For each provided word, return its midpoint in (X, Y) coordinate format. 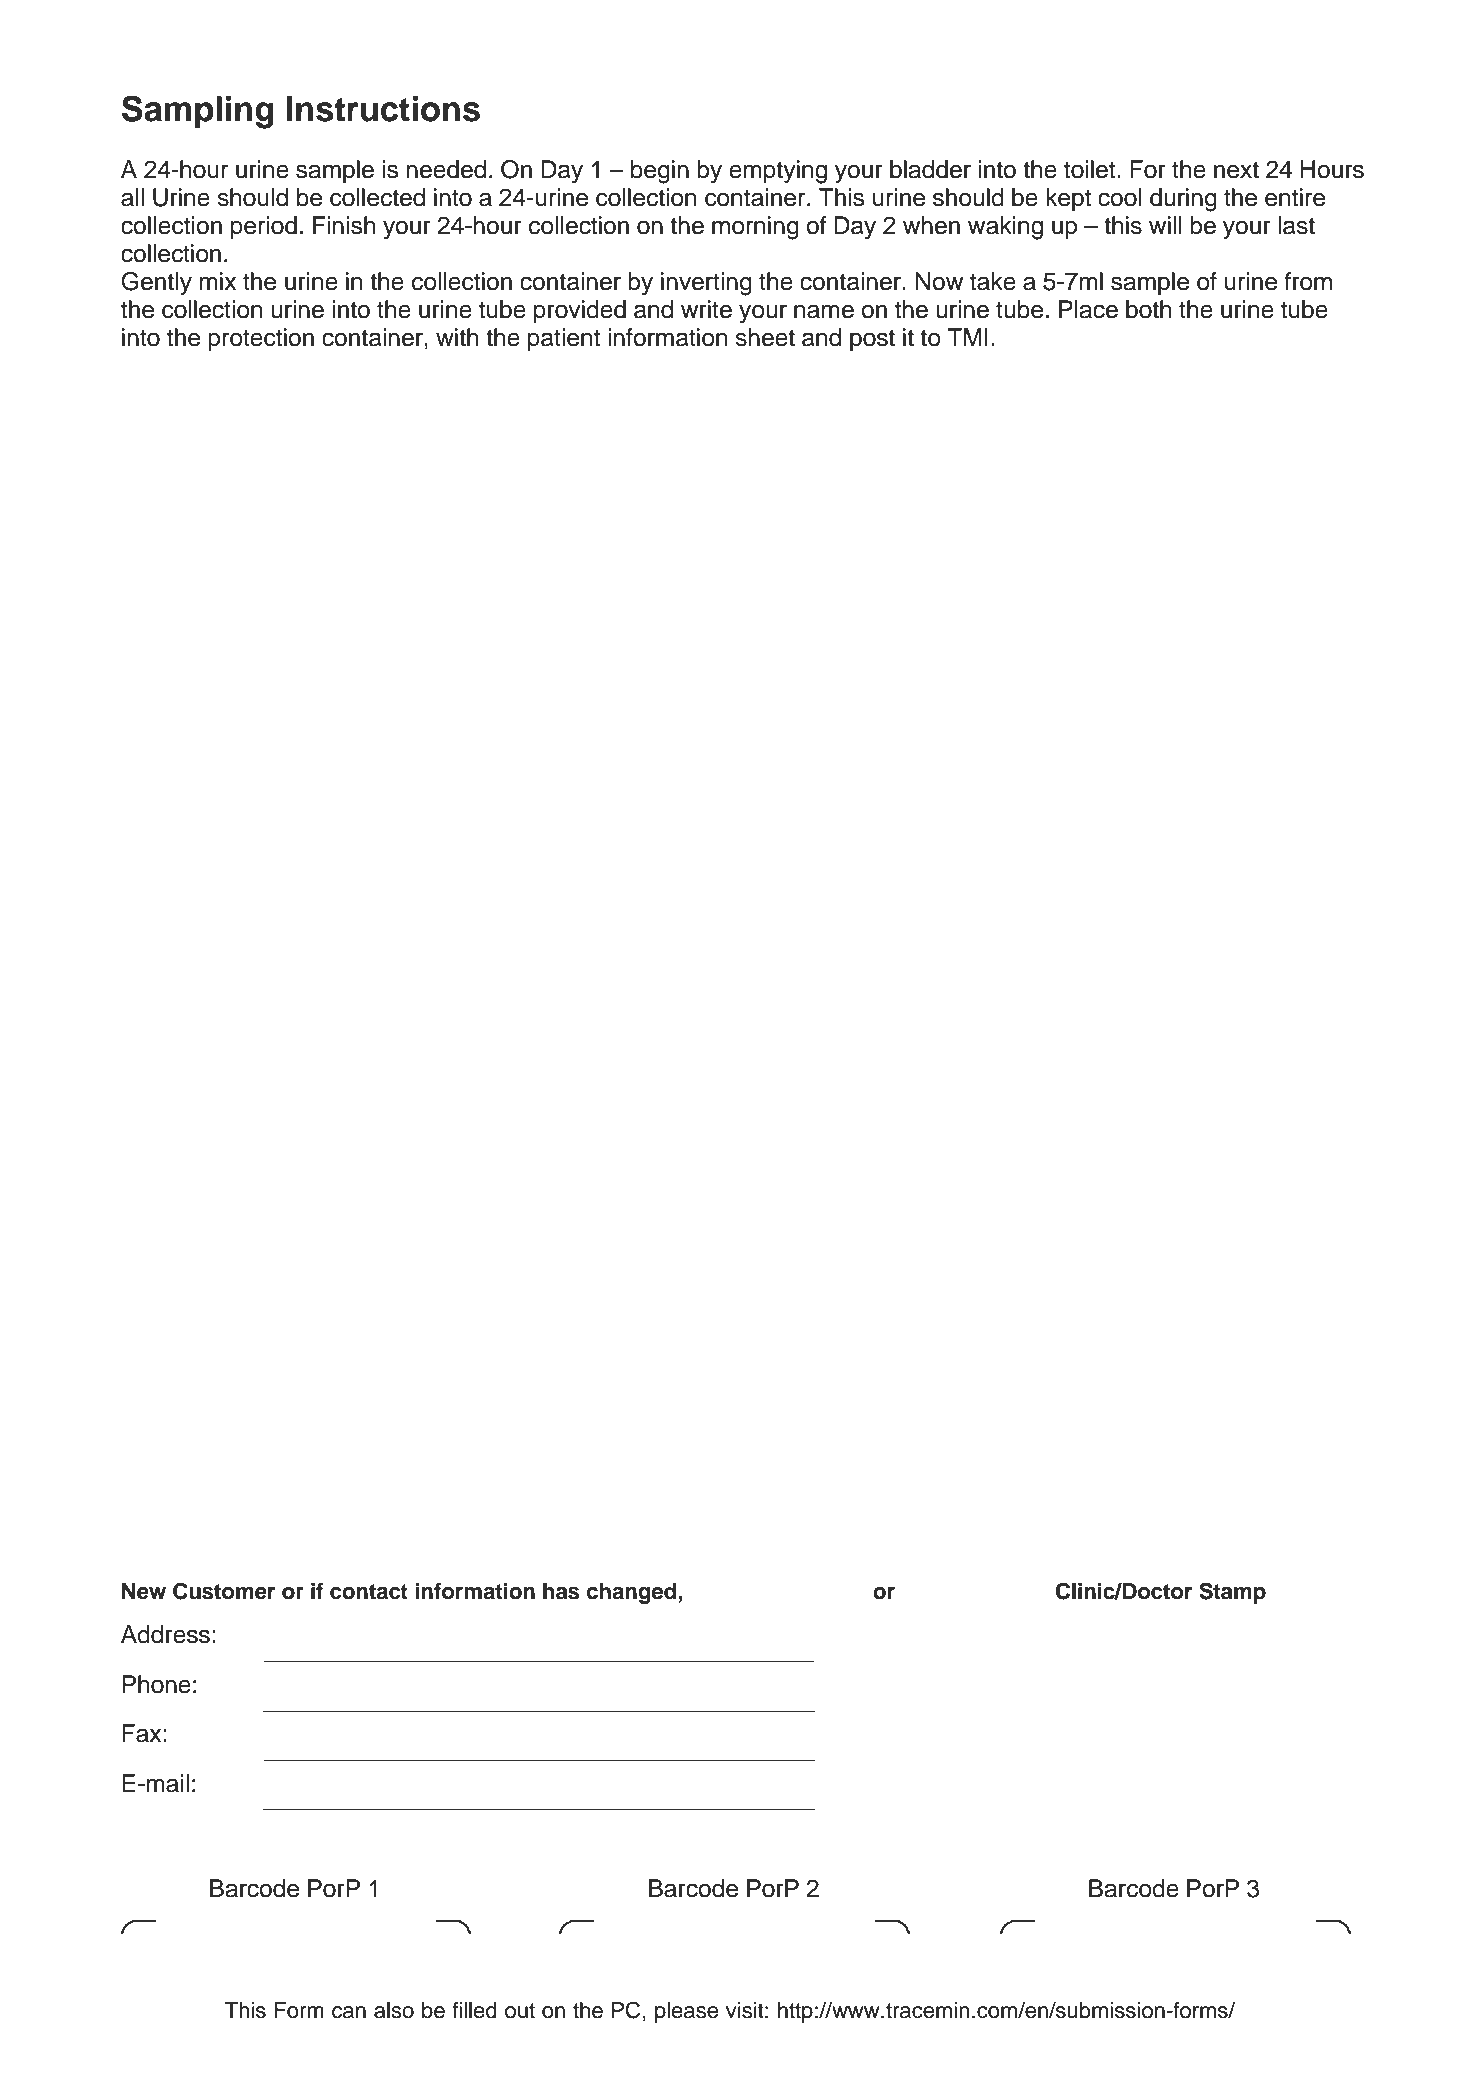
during (1183, 200)
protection (261, 339)
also (394, 2010)
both (1148, 309)
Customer (224, 1591)
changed (631, 1593)
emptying (778, 172)
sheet (765, 337)
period (264, 227)
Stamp (1232, 1593)
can (349, 2012)
